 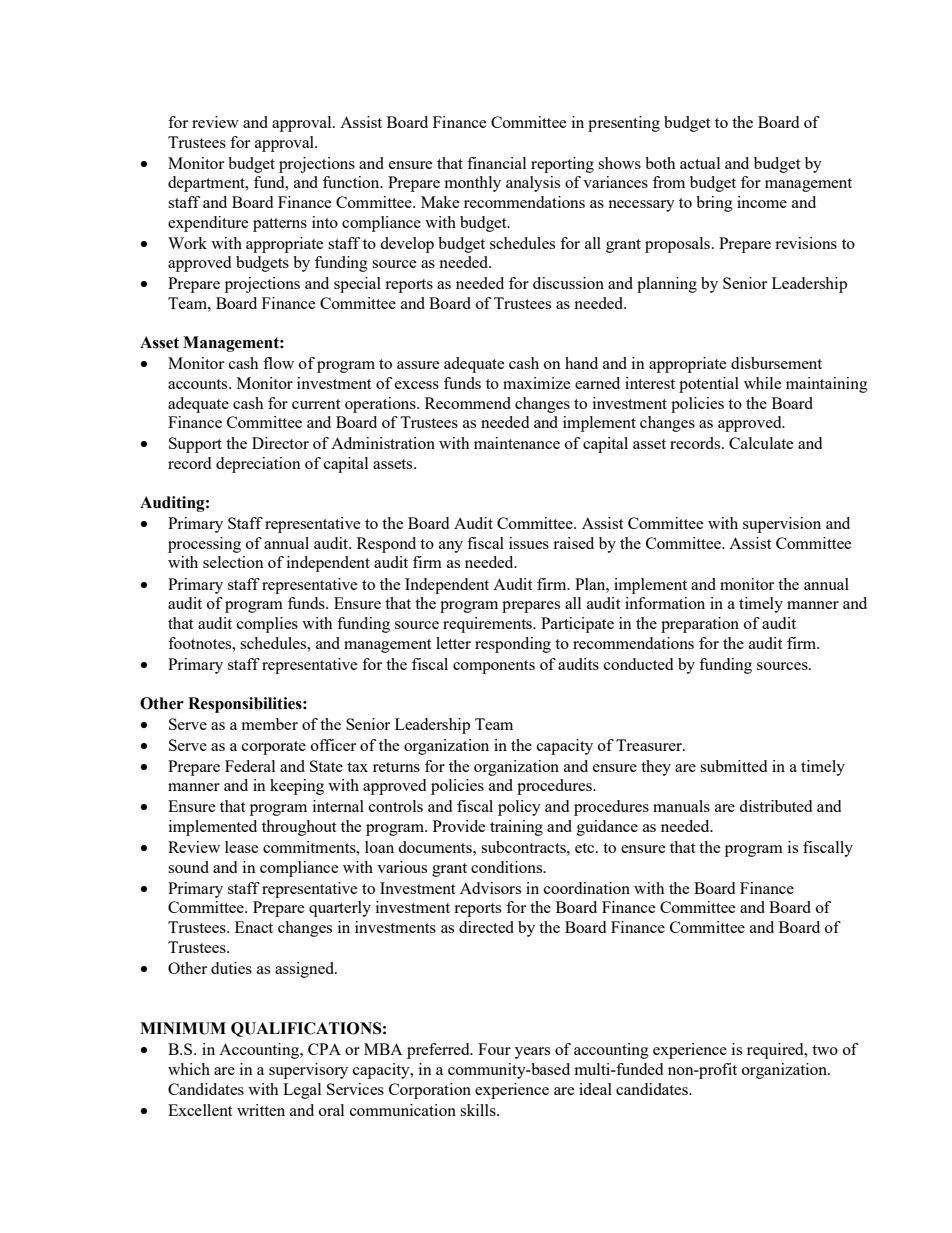 I want to click on Four, so click(x=494, y=1049).
